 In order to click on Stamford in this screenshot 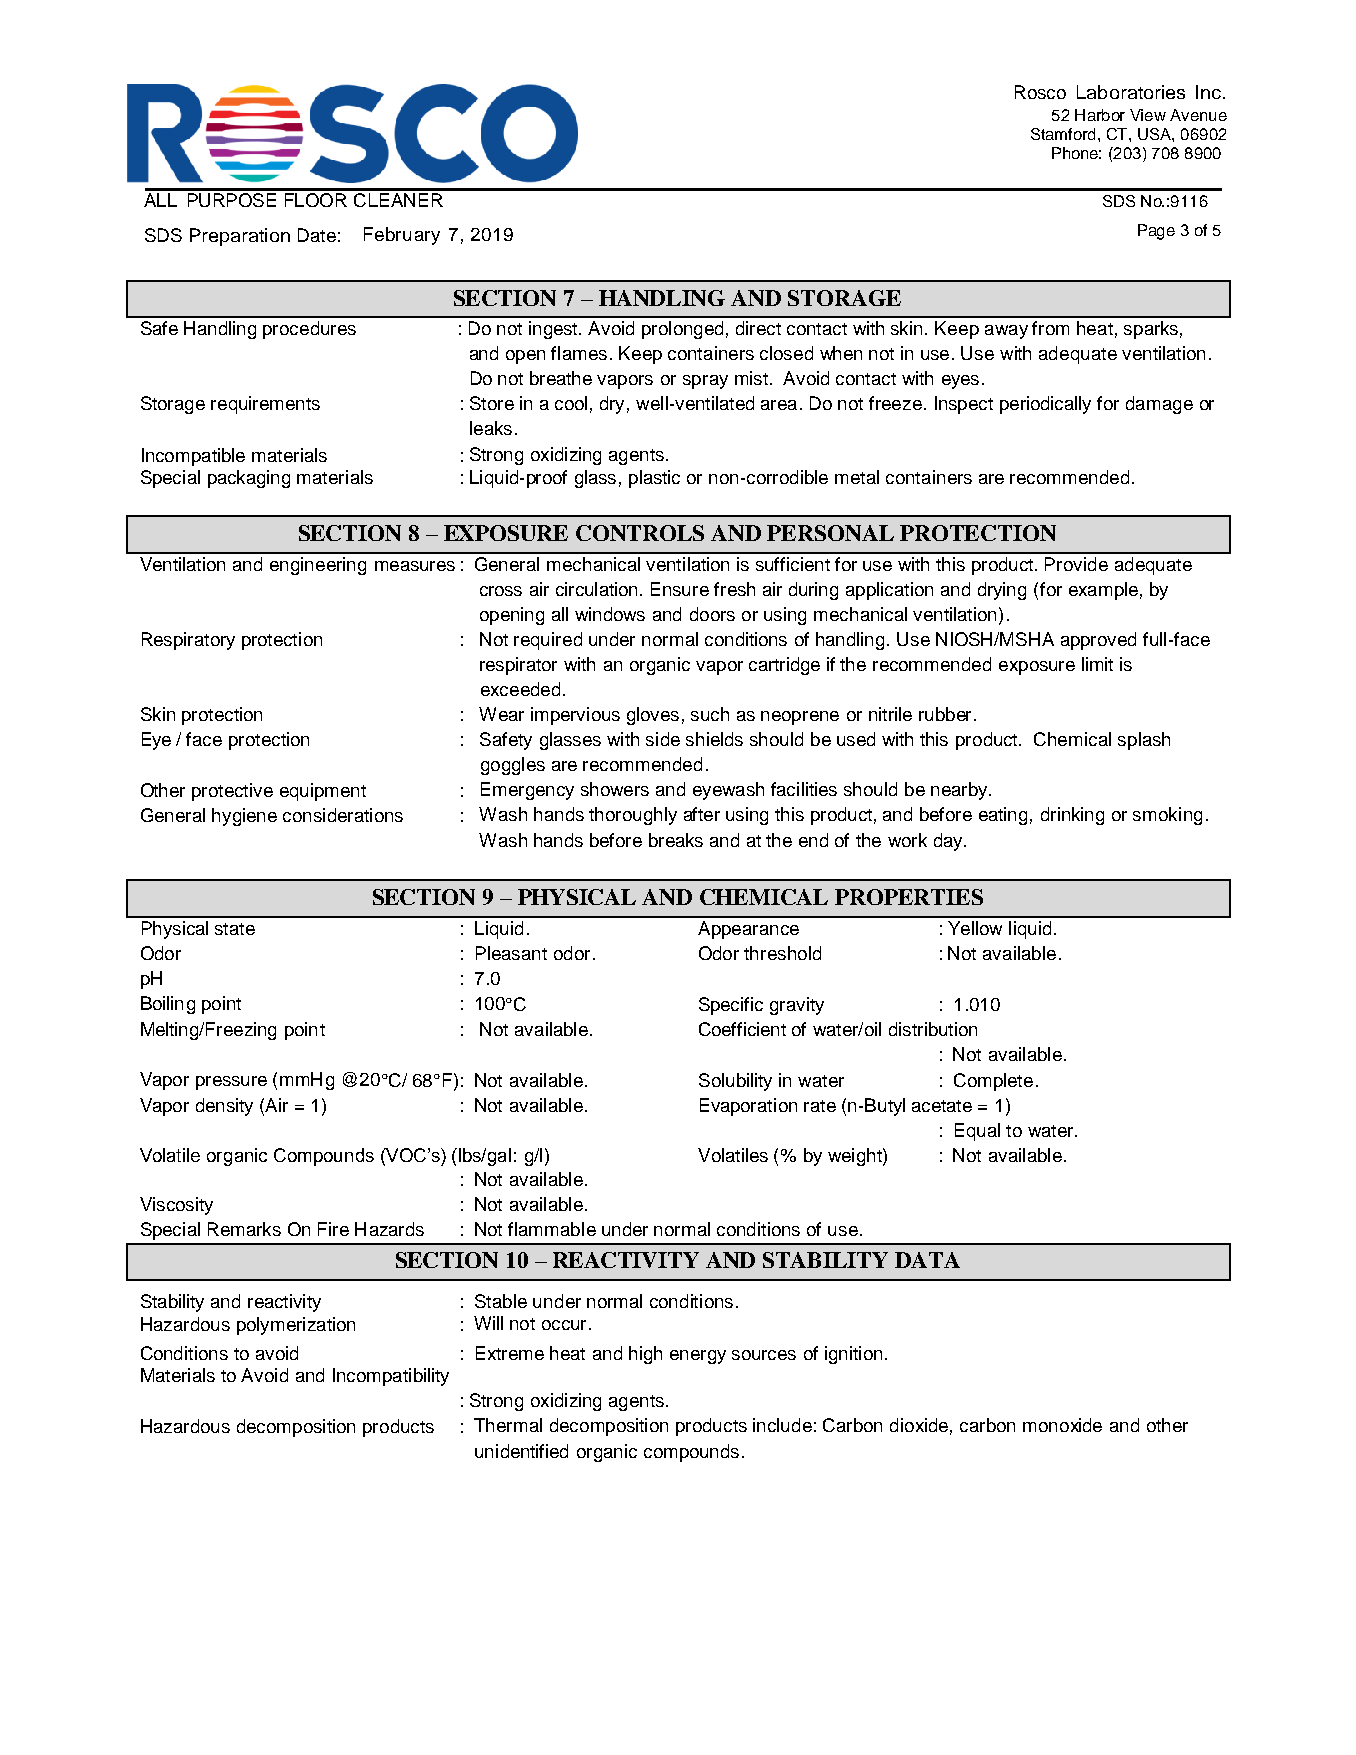, I will do `click(1063, 134)`.
